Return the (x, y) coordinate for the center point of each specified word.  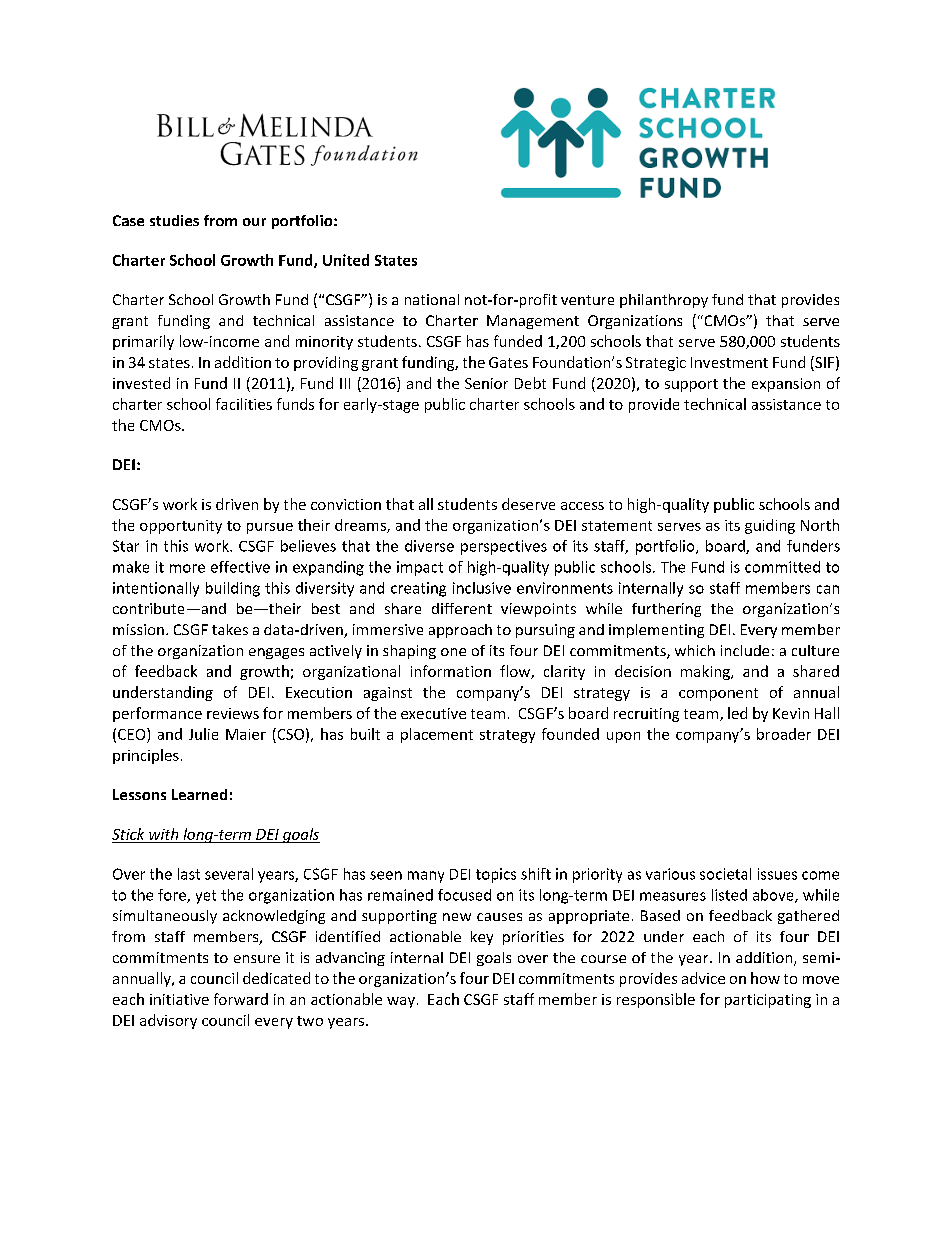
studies (174, 220)
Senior (486, 383)
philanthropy (664, 301)
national (432, 299)
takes (230, 629)
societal (725, 874)
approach (460, 631)
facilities (244, 404)
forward (241, 999)
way (401, 1002)
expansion (786, 385)
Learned (199, 794)
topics (496, 875)
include (745, 650)
